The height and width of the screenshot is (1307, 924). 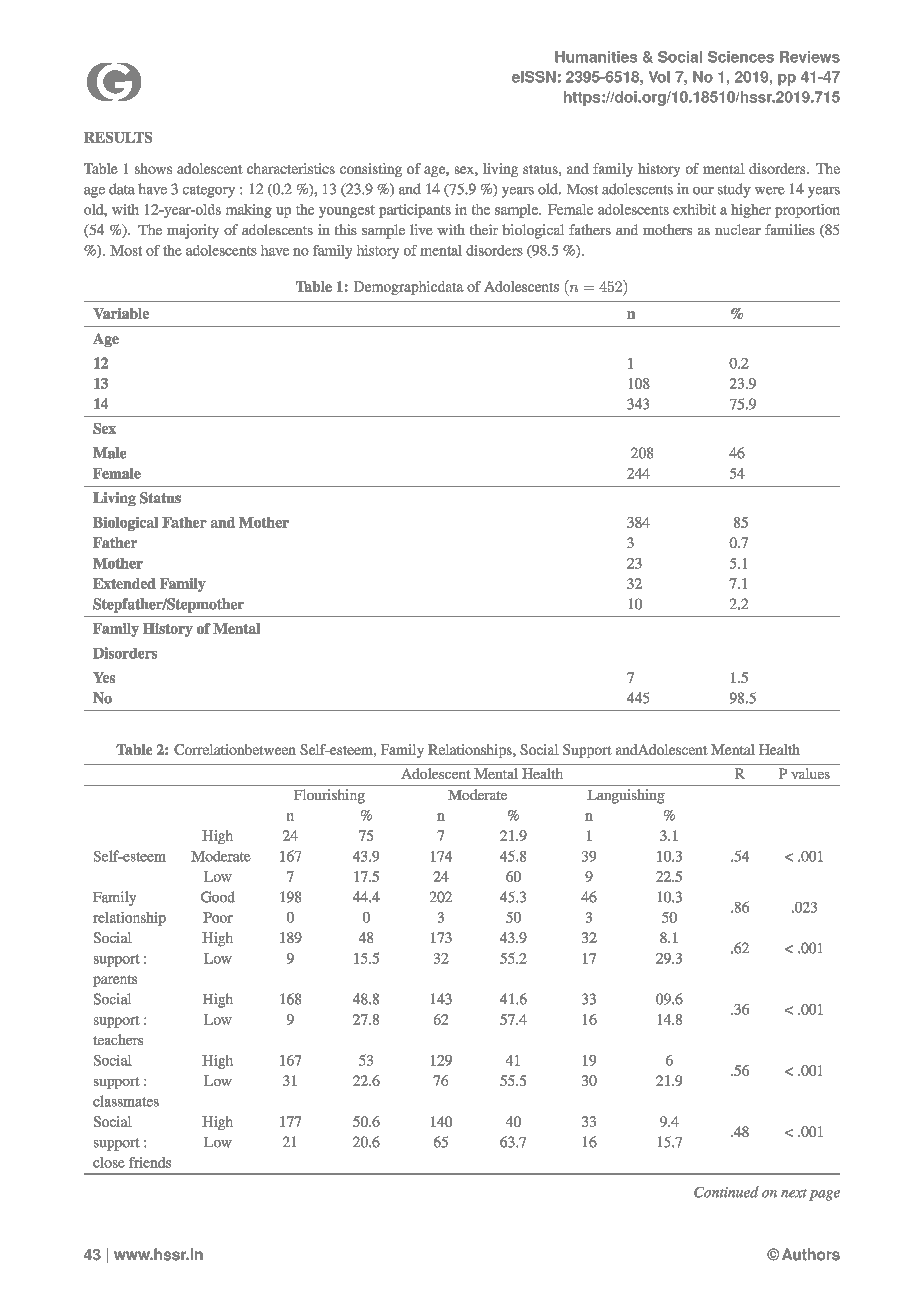 I want to click on their, so click(x=484, y=229).
